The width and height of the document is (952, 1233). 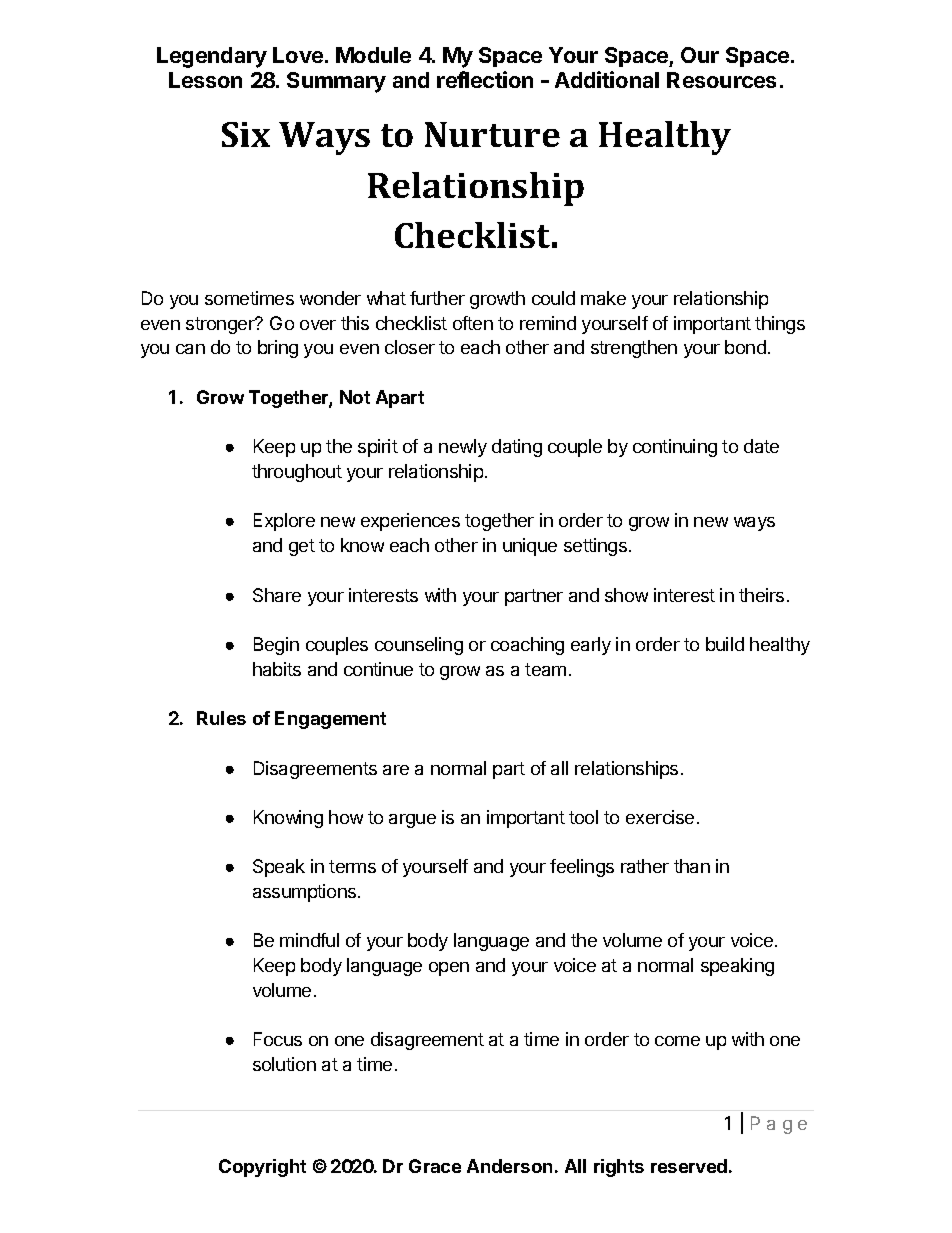 I want to click on argue, so click(x=412, y=821).
